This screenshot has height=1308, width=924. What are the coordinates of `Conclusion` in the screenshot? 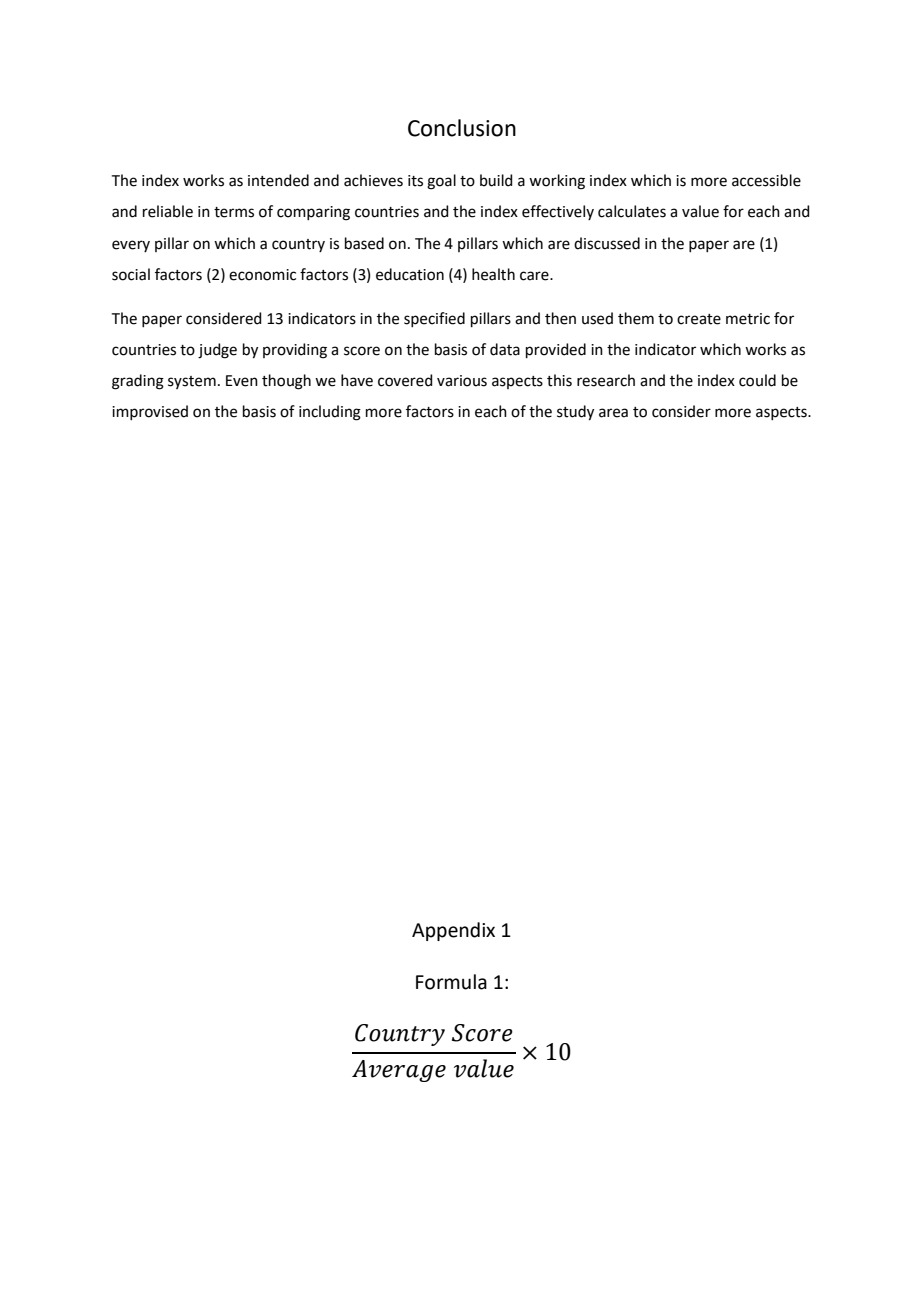 It's located at (462, 128).
